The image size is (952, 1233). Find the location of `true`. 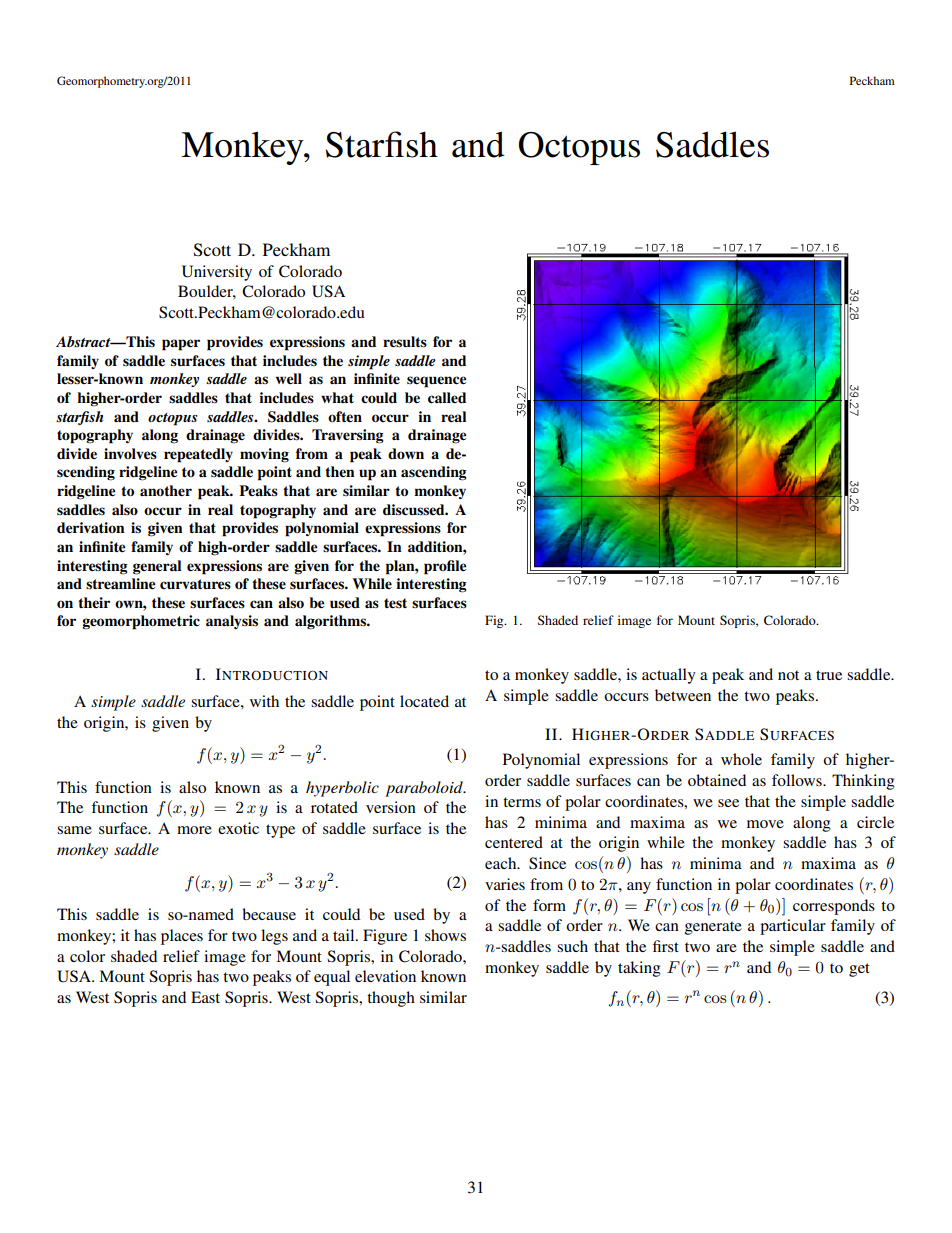

true is located at coordinates (829, 675).
